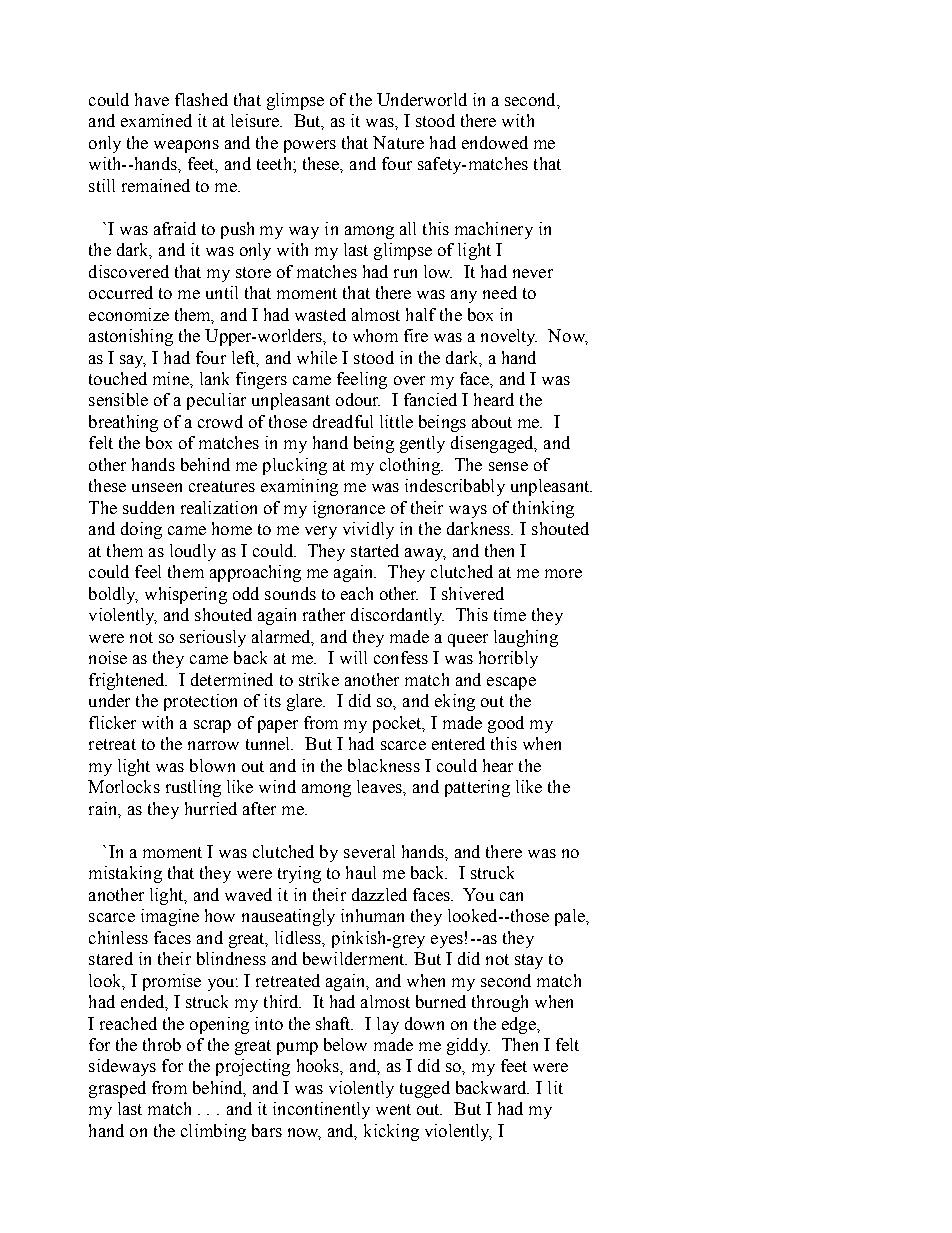  What do you see at coordinates (310, 146) in the screenshot?
I see `powers` at bounding box center [310, 146].
